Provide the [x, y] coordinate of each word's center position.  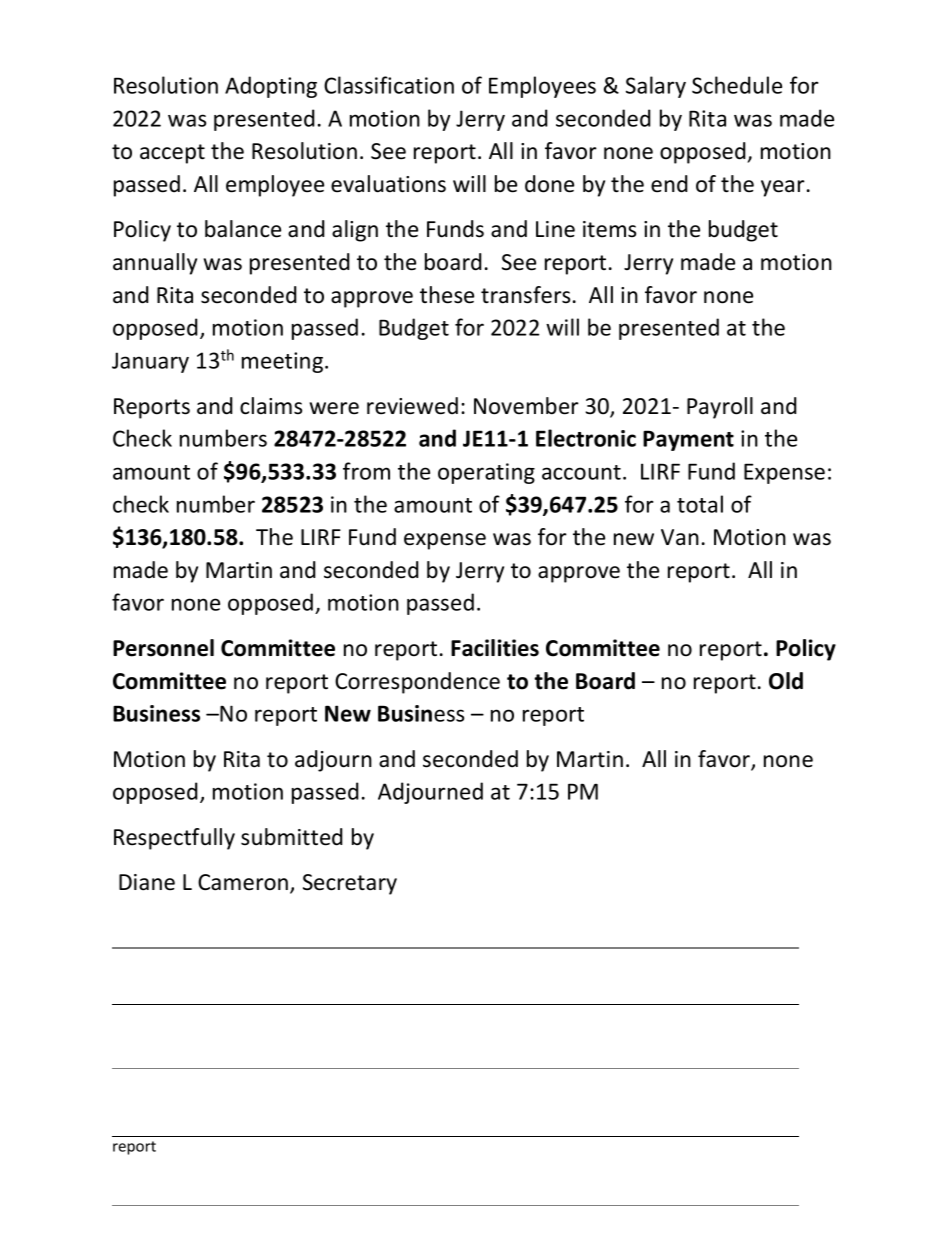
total [700, 504]
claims [271, 406]
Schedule [737, 85]
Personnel [163, 648]
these [447, 295]
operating [486, 473]
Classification [389, 85]
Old [786, 681]
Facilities [495, 648]
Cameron [244, 883]
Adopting [271, 87]
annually [155, 264]
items [609, 229]
